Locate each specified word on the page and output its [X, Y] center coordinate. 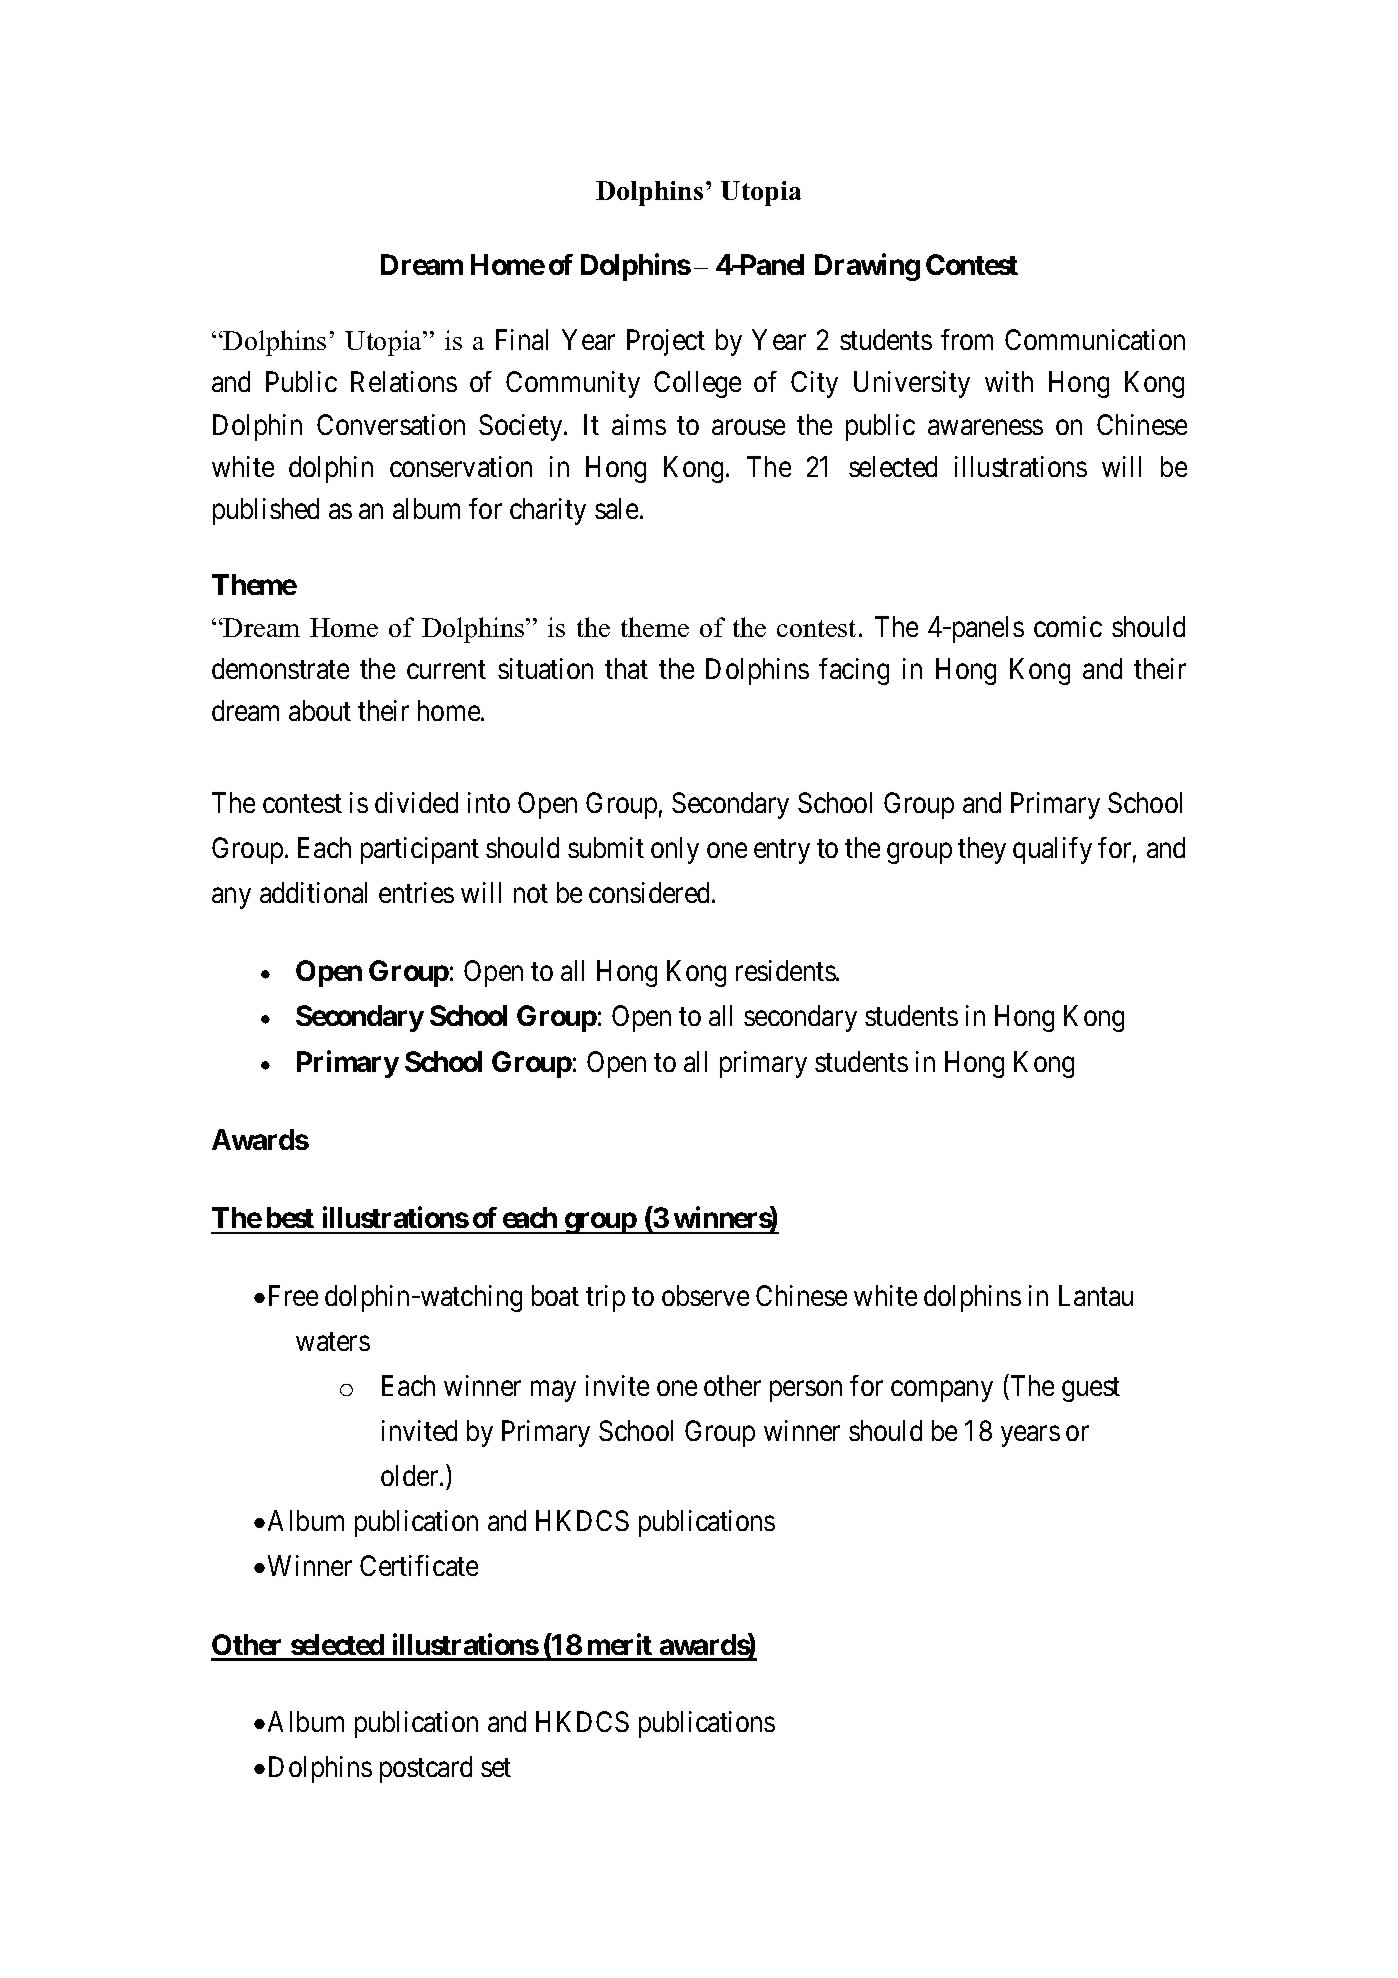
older [411, 1475]
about [320, 710]
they [982, 850]
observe [705, 1295]
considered [651, 892]
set [496, 1768]
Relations [404, 381]
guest [1091, 1389]
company [942, 1391]
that [626, 668]
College [697, 384]
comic [1068, 626]
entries [416, 892]
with [1009, 381]
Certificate [419, 1565]
